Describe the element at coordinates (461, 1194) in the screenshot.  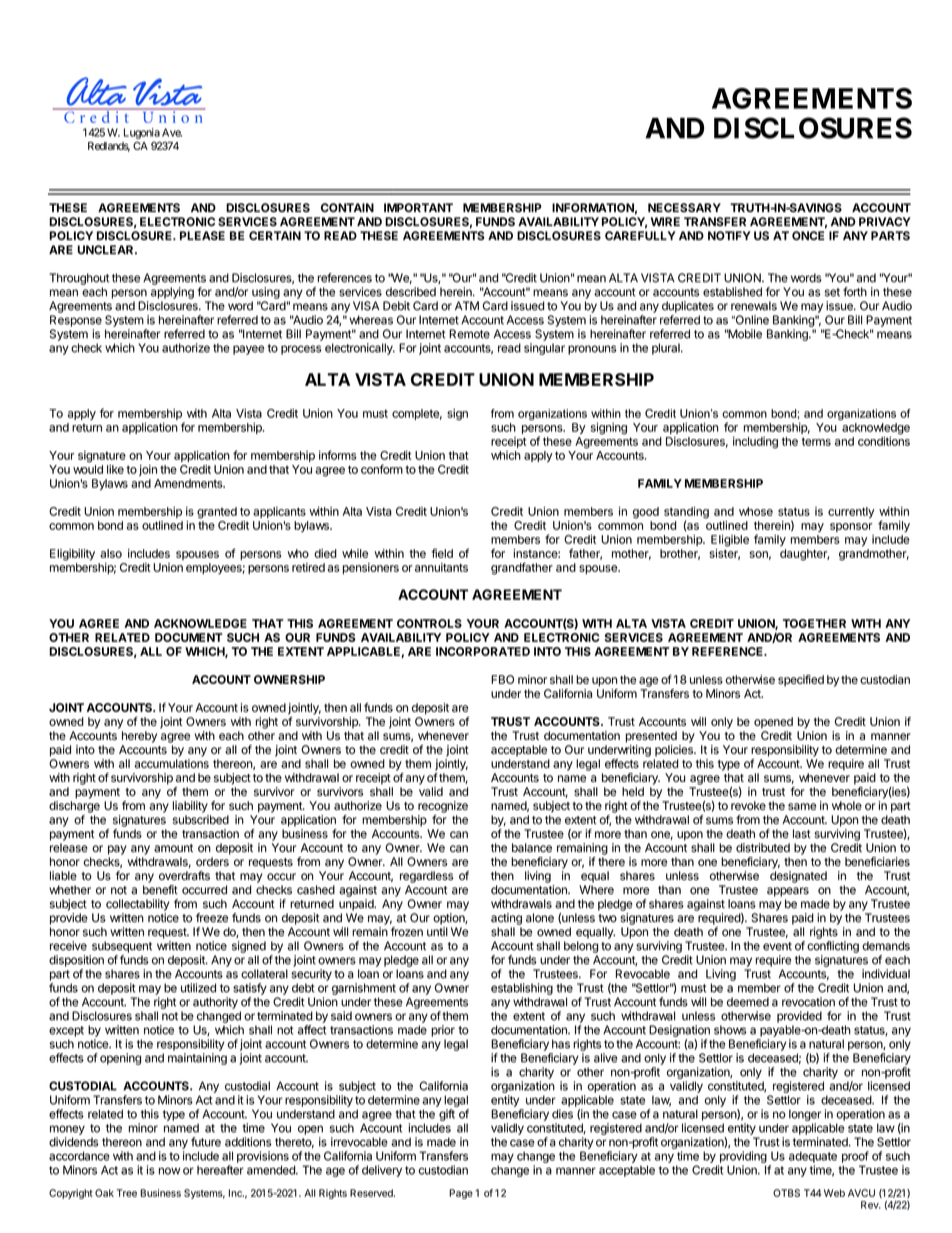
I see `Page` at that location.
